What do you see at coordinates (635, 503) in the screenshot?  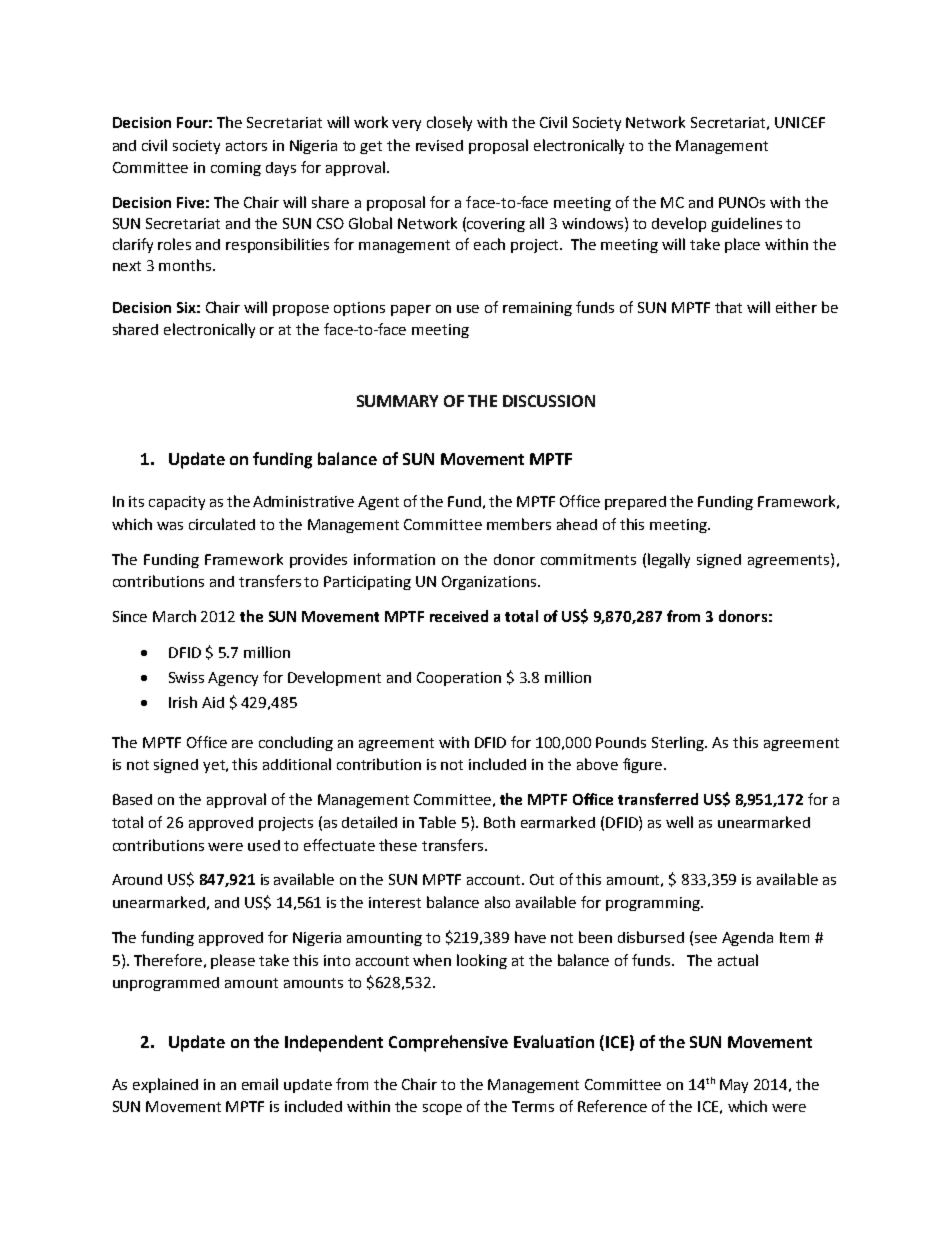 I see `prepared` at bounding box center [635, 503].
